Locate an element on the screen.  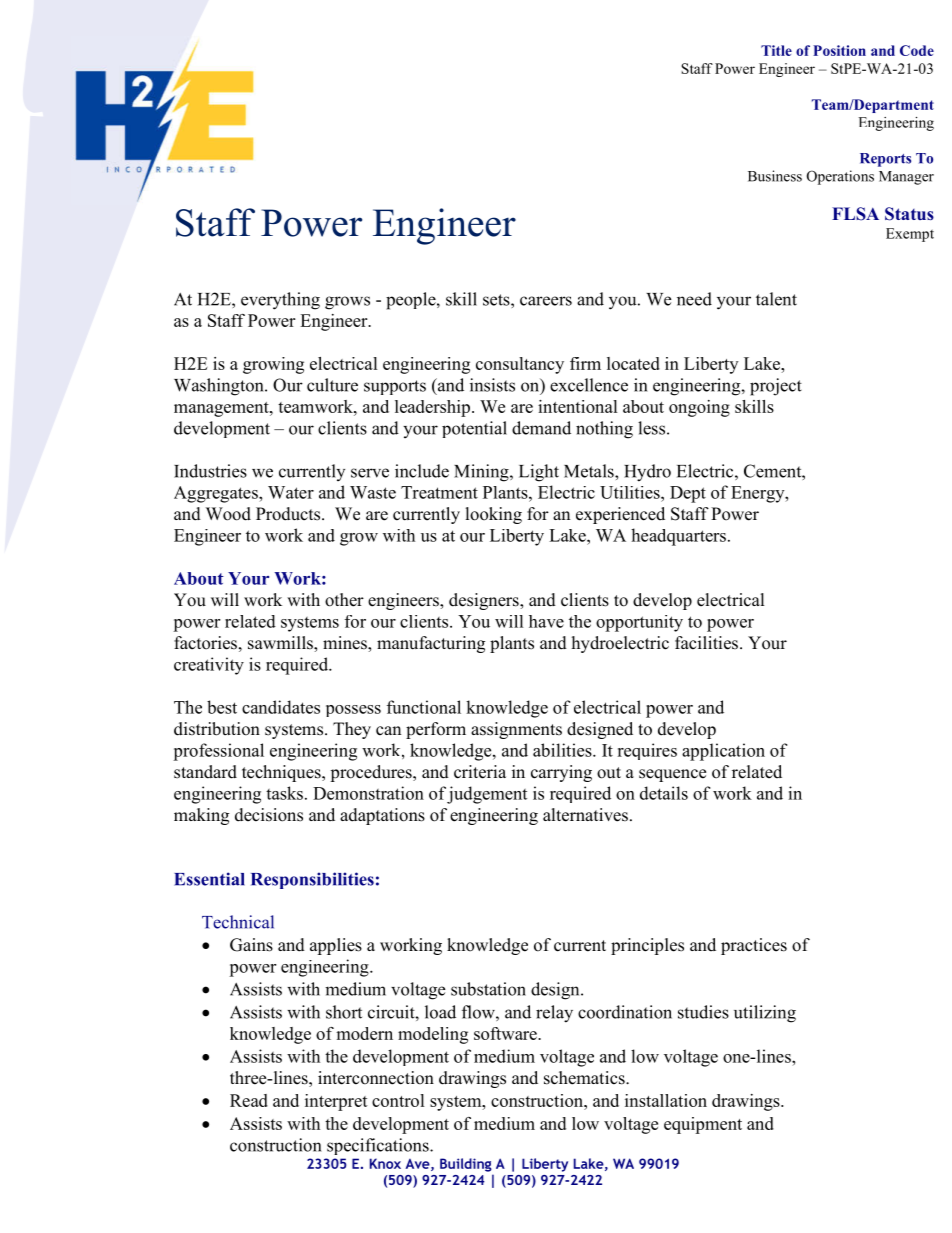
application is located at coordinates (723, 752).
